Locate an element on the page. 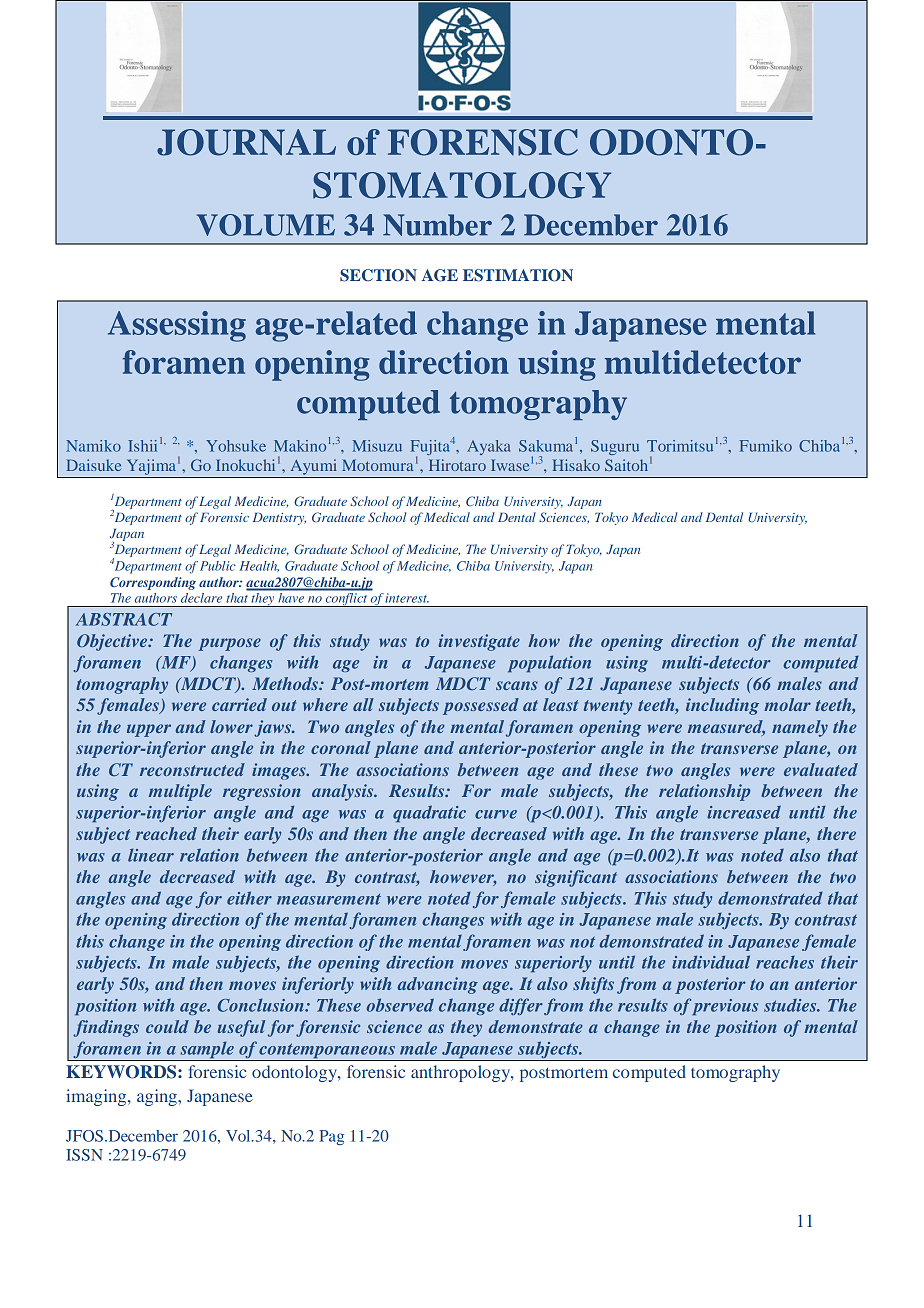  JOURNAL is located at coordinates (246, 142).
